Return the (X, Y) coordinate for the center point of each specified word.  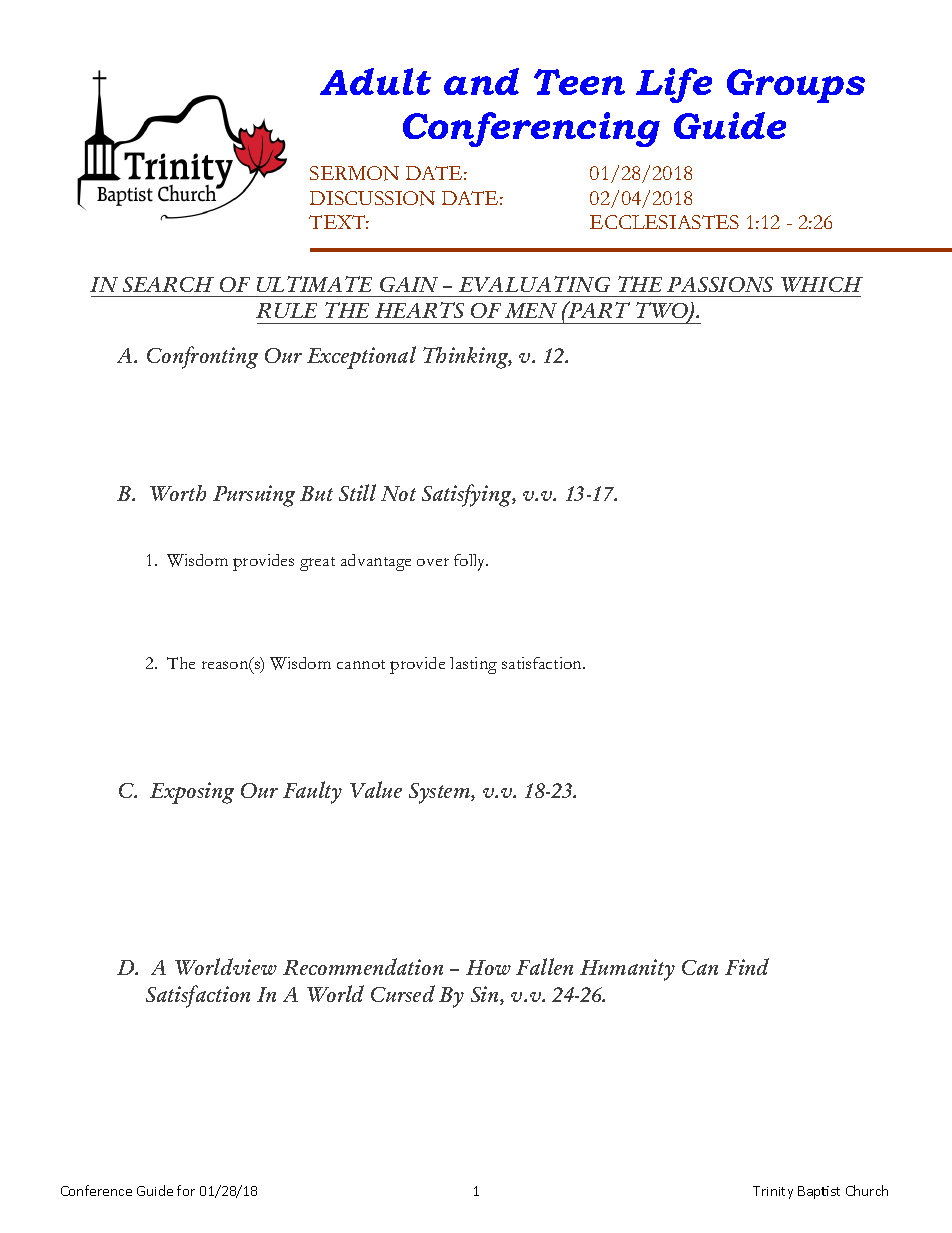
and (481, 81)
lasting (473, 665)
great (317, 564)
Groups (796, 86)
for (186, 1190)
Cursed (403, 993)
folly (471, 562)
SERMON (354, 173)
